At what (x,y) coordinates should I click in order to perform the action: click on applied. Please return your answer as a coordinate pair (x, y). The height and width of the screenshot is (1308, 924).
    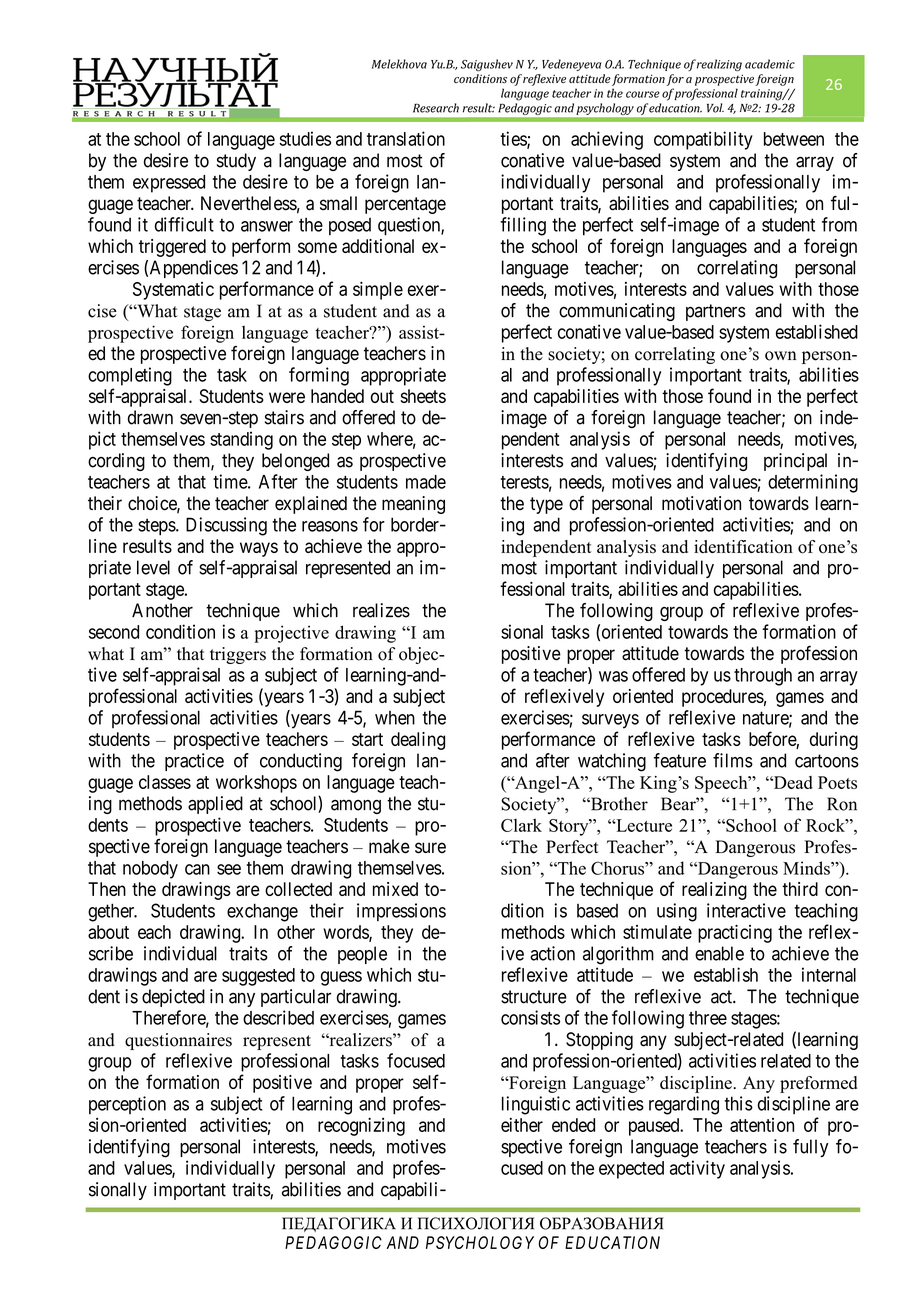
    Looking at the image, I should click on (215, 805).
